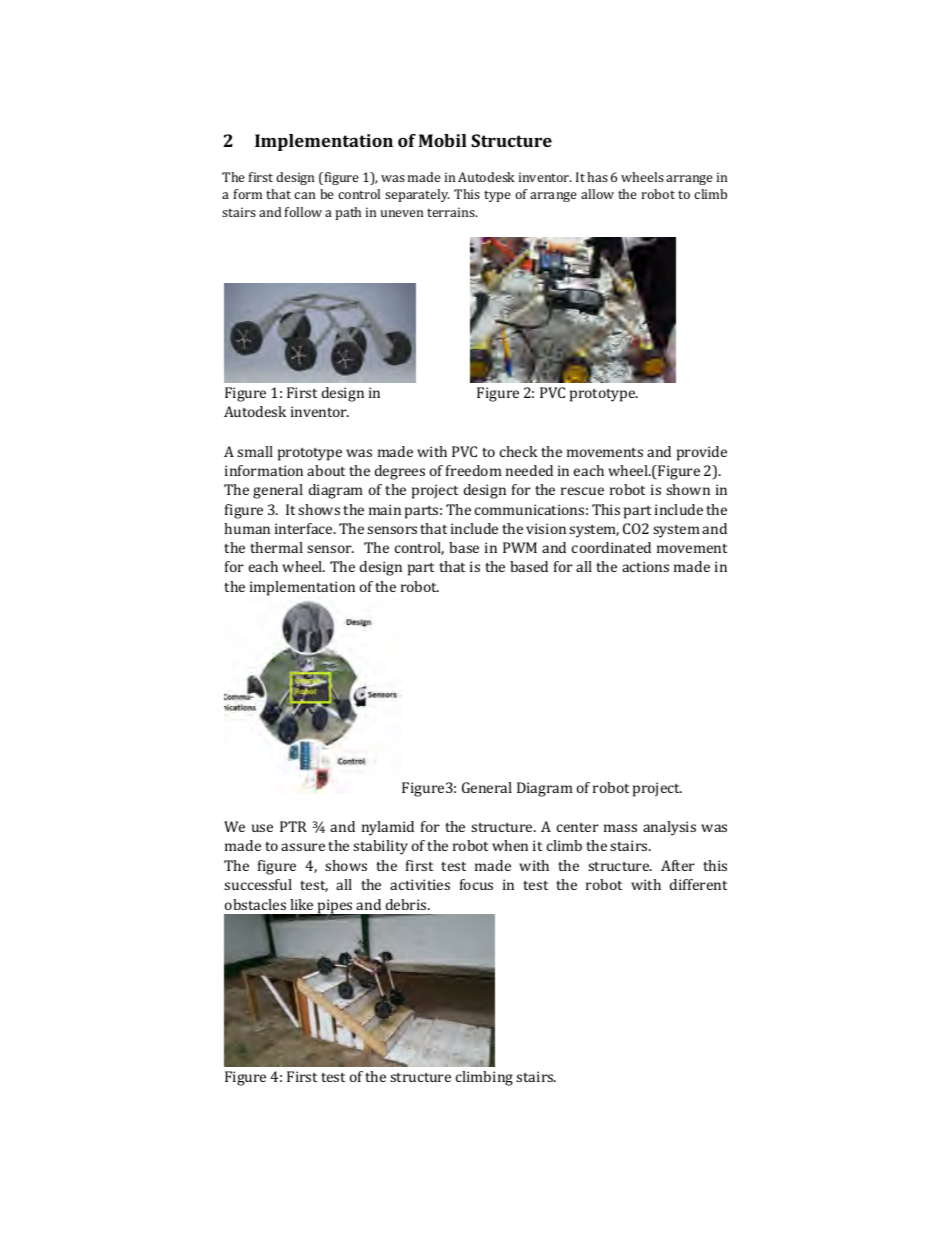  I want to click on PTR, so click(293, 826).
